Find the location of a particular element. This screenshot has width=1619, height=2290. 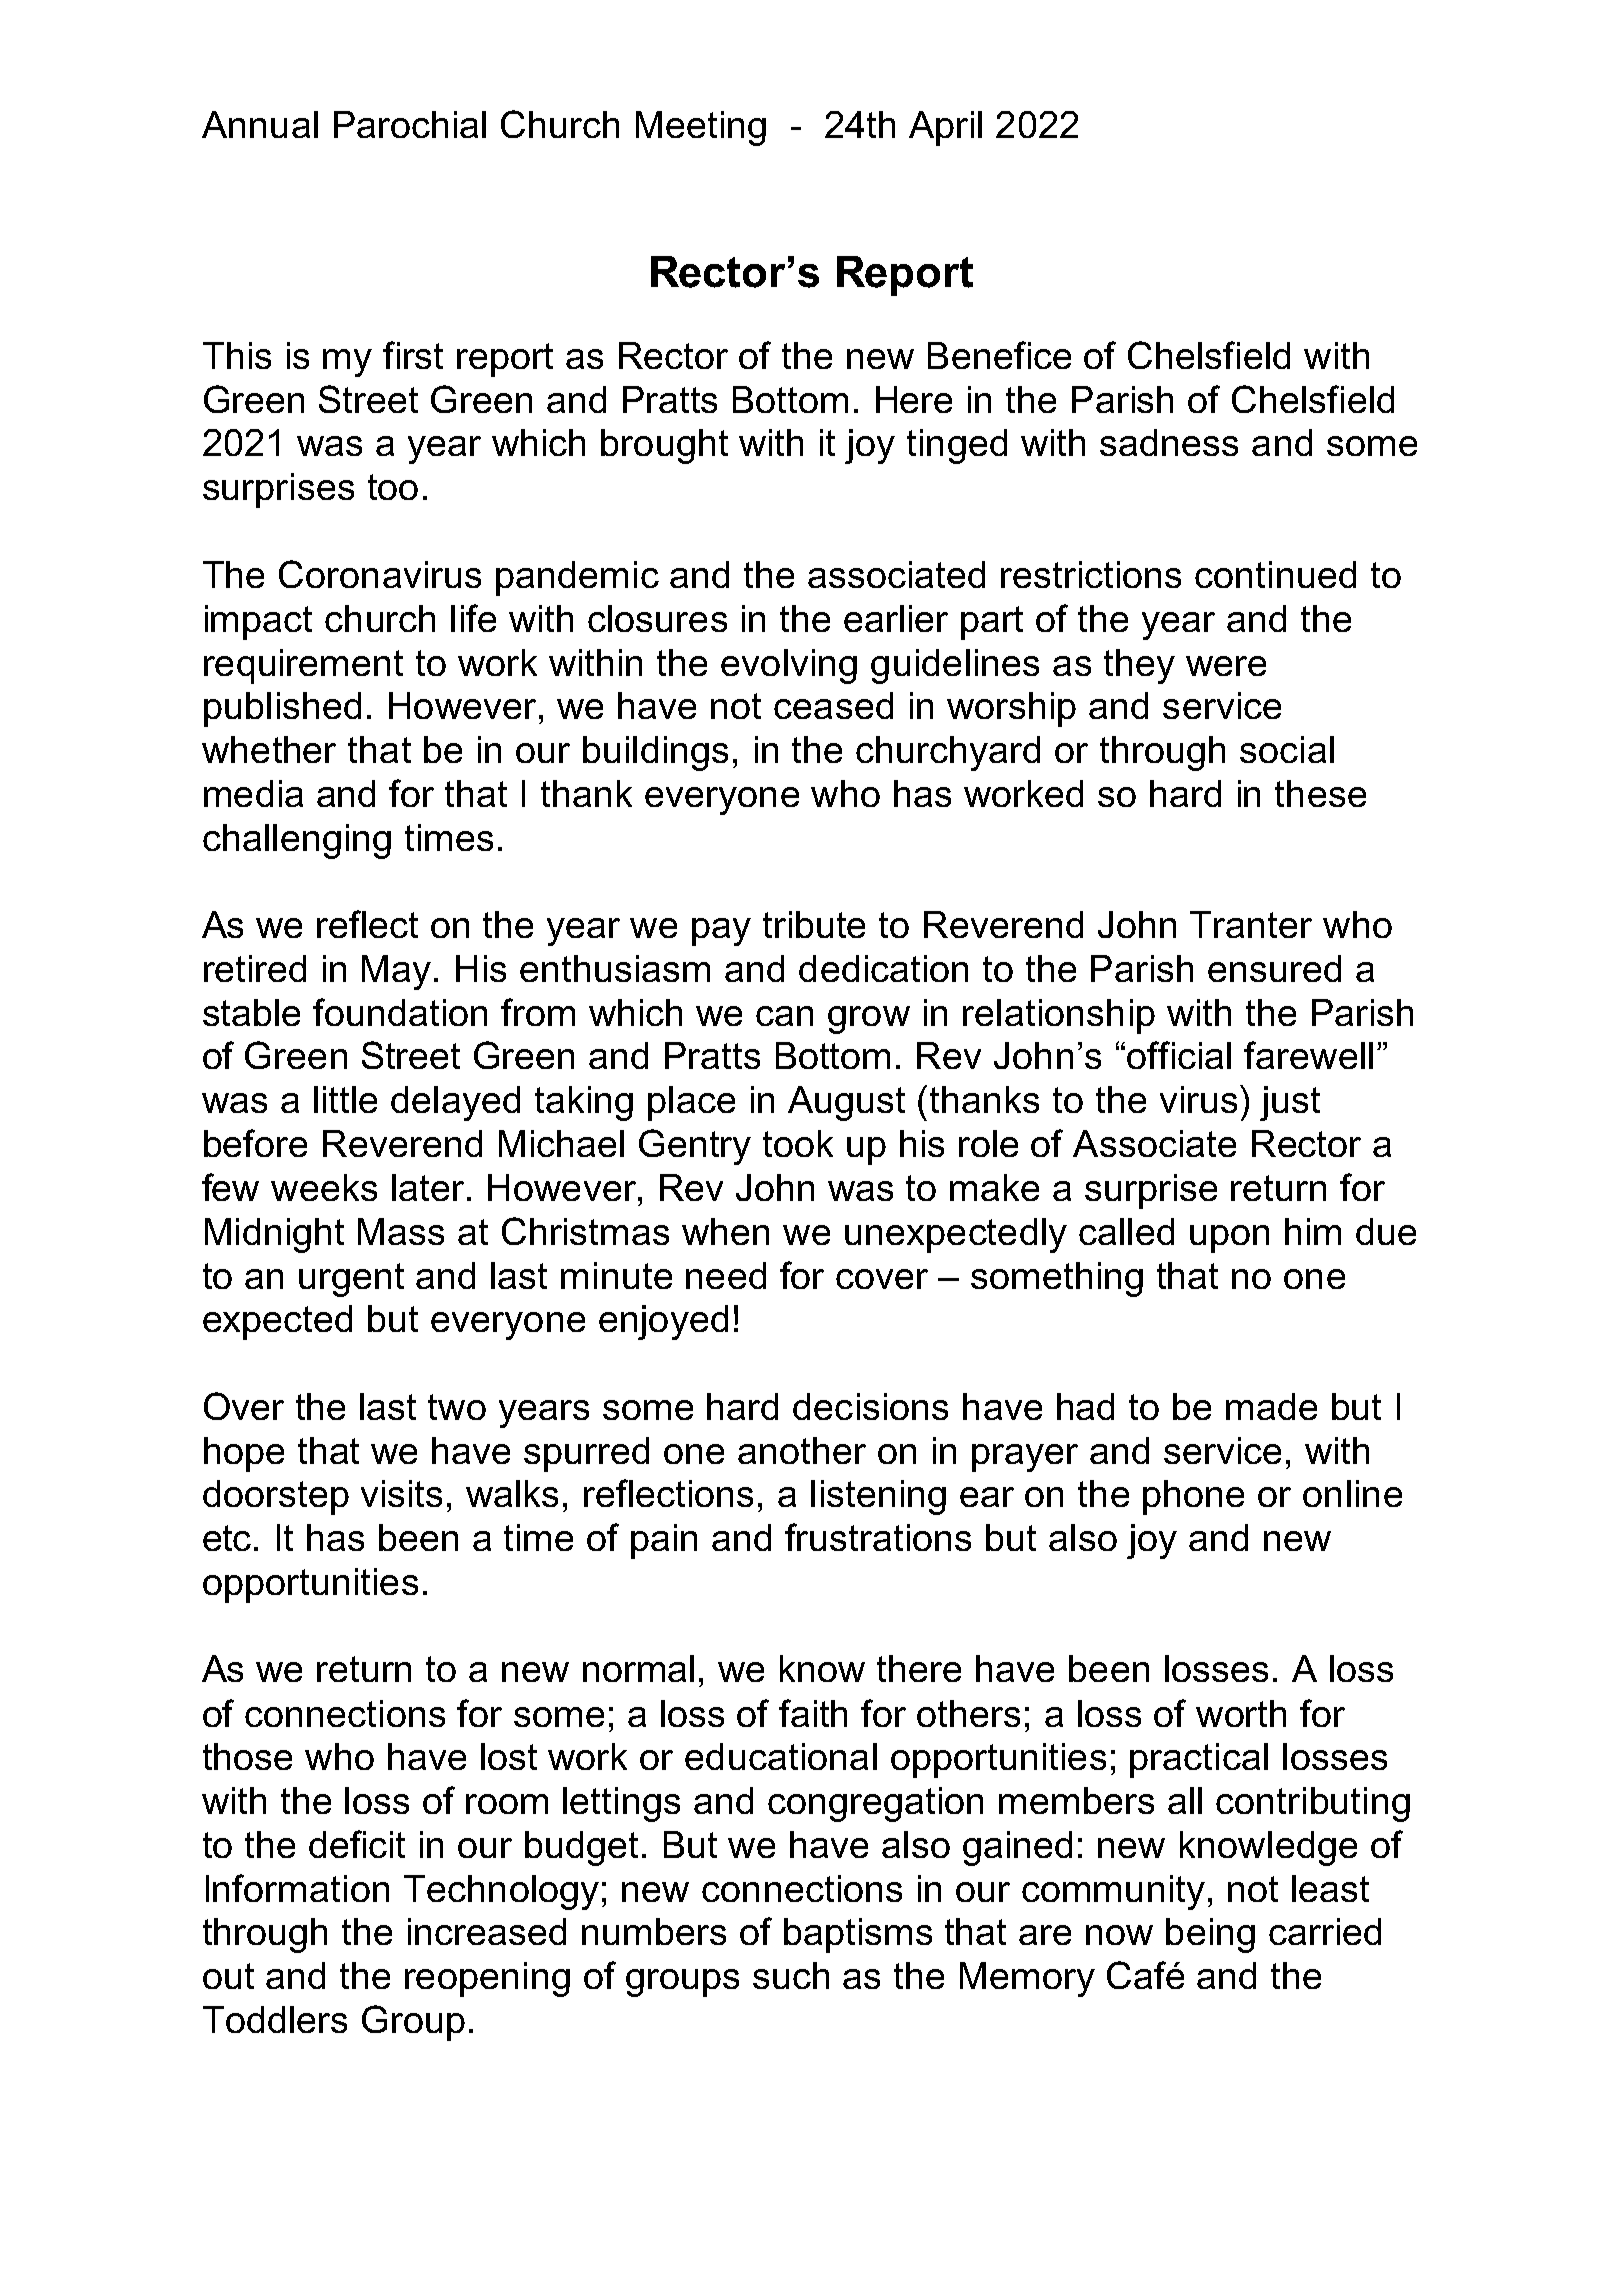

requirement is located at coordinates (303, 666).
